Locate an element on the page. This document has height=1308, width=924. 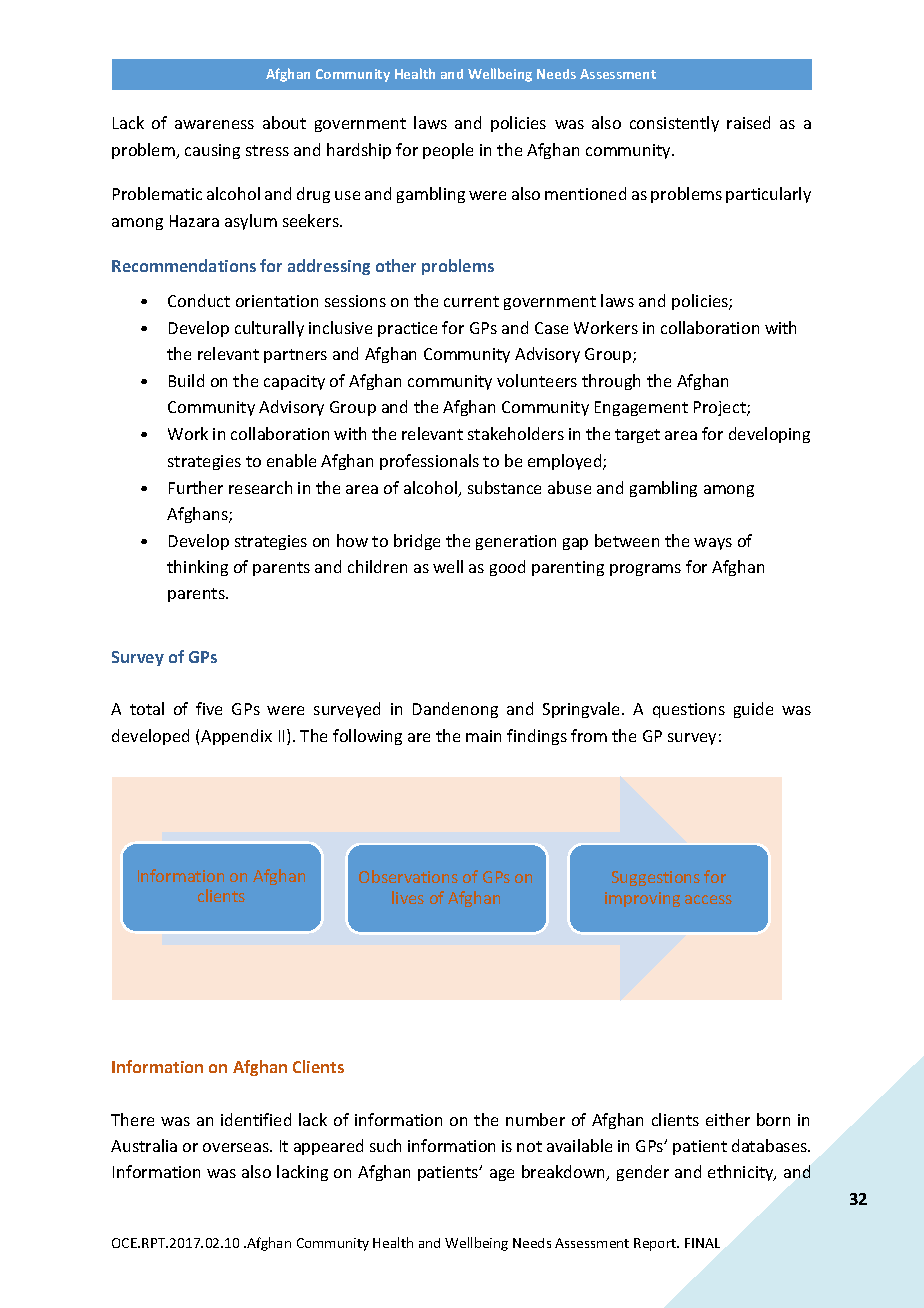
FINAL is located at coordinates (702, 1243).
